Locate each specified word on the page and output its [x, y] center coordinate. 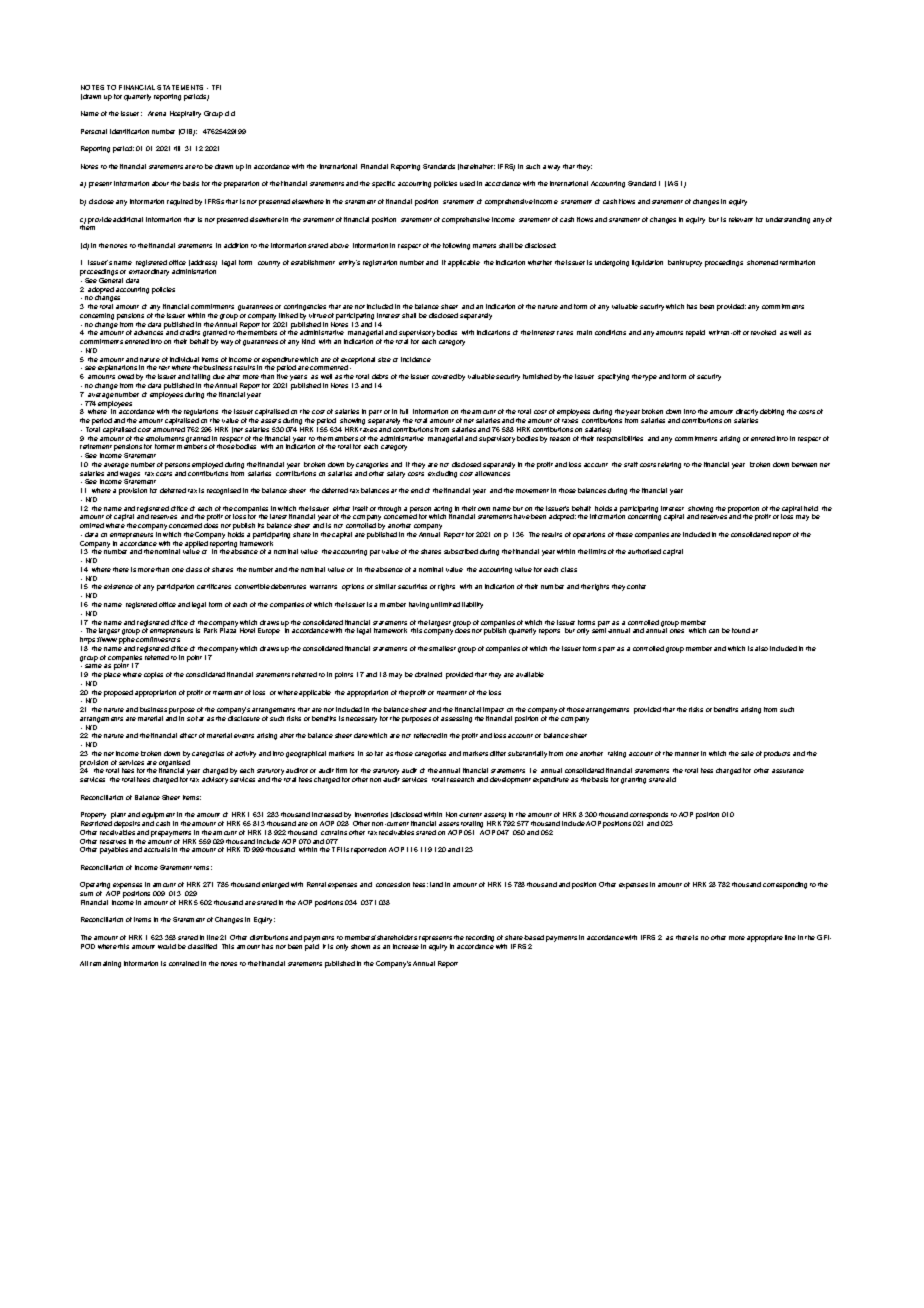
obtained [428, 674]
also [761, 648]
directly [747, 414]
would [167, 946]
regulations [201, 414]
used [467, 183]
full [404, 411]
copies [153, 675]
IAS [673, 183]
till [177, 148]
